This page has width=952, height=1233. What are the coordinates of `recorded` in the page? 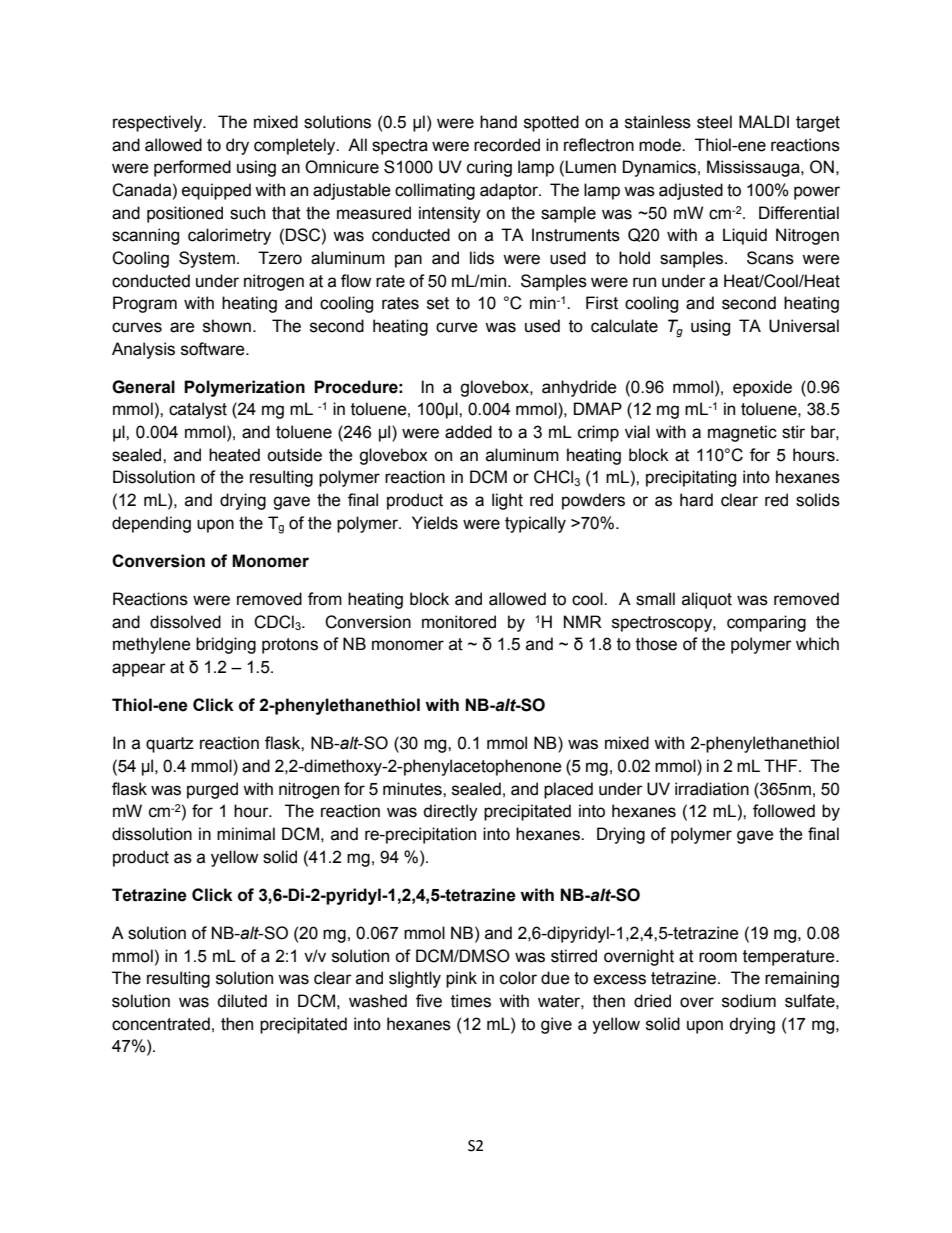 It's located at (507, 145).
